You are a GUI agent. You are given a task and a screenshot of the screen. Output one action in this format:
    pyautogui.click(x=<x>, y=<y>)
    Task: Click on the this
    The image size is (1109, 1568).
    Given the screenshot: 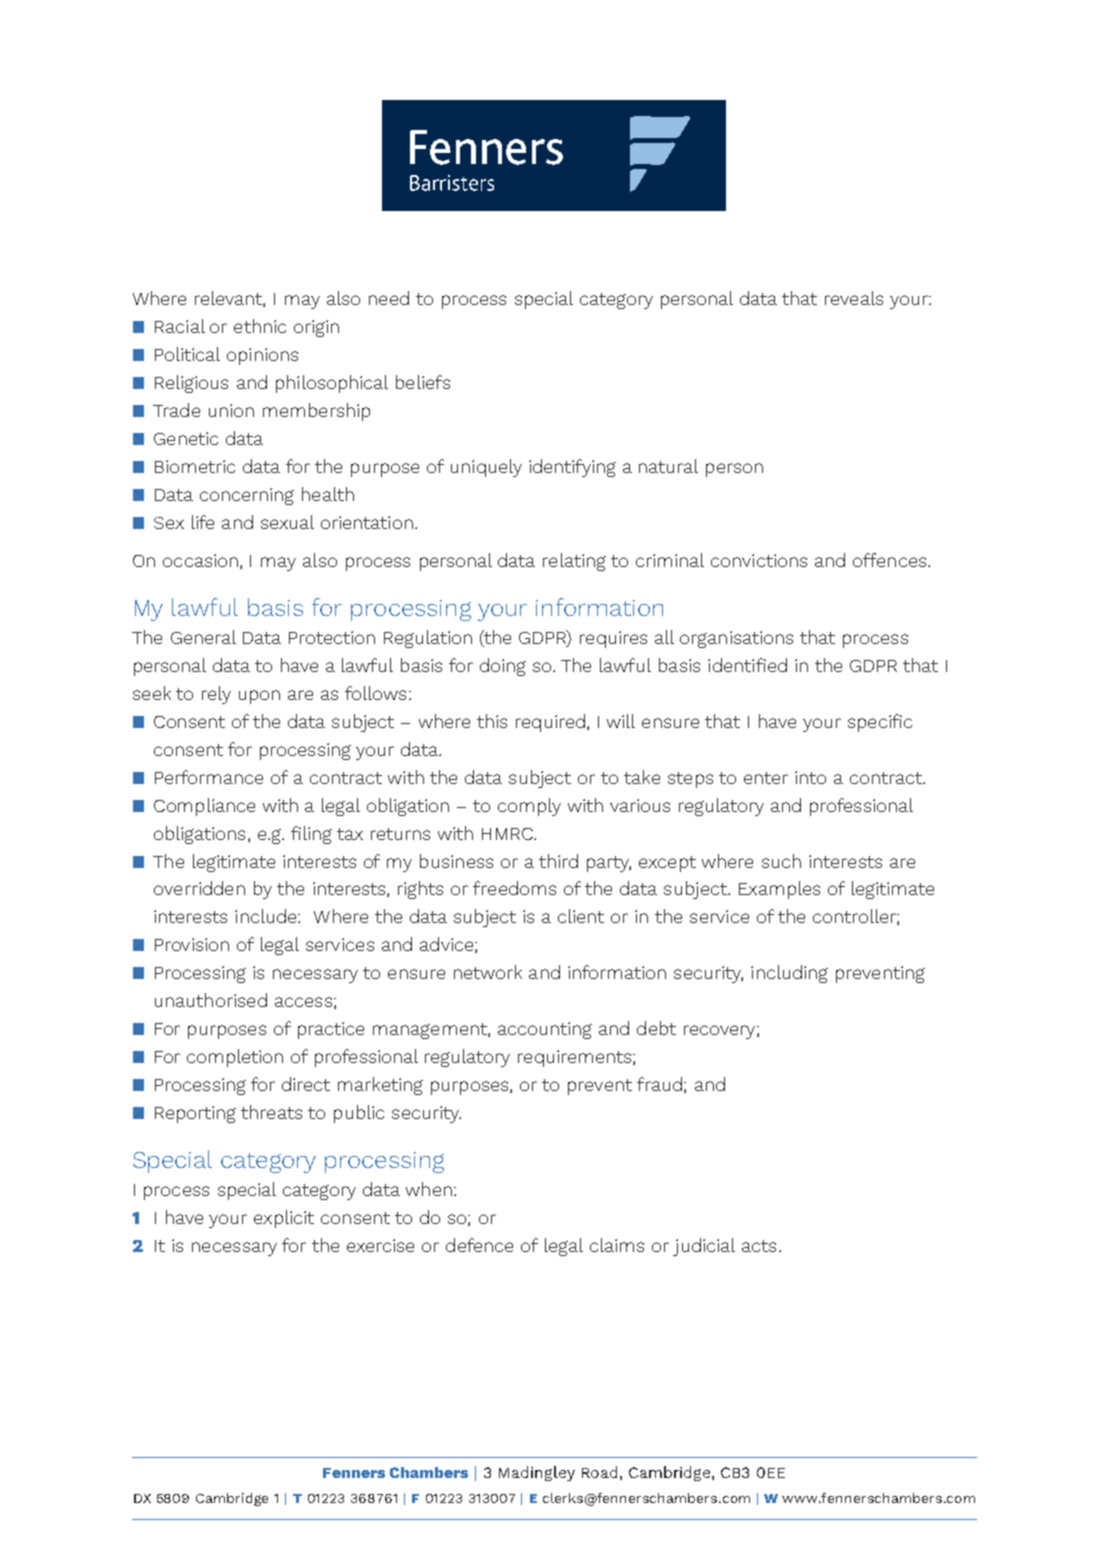 What is the action you would take?
    pyautogui.click(x=492, y=721)
